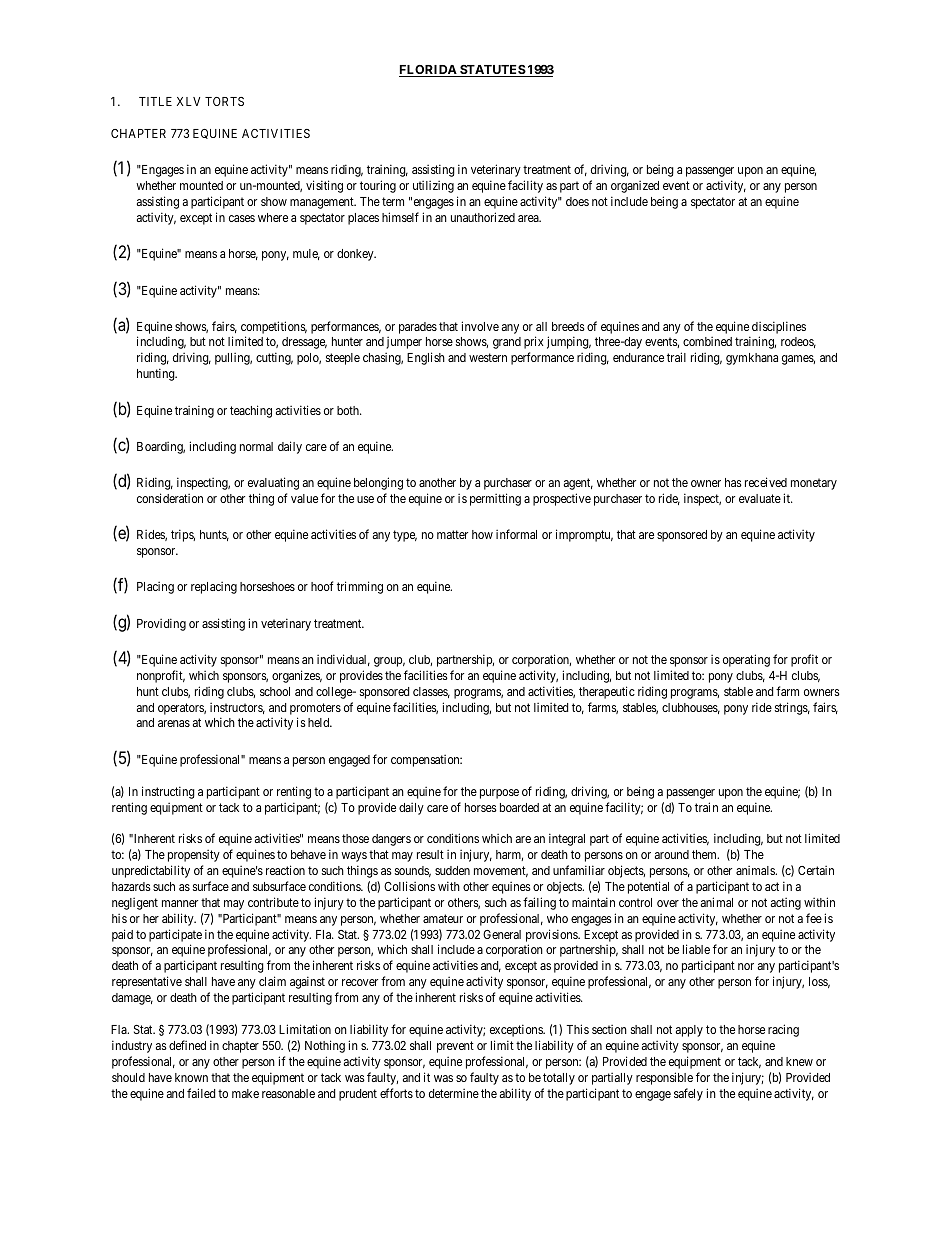 This screenshot has width=952, height=1233. What do you see at coordinates (170, 498) in the screenshot?
I see `consideration` at bounding box center [170, 498].
